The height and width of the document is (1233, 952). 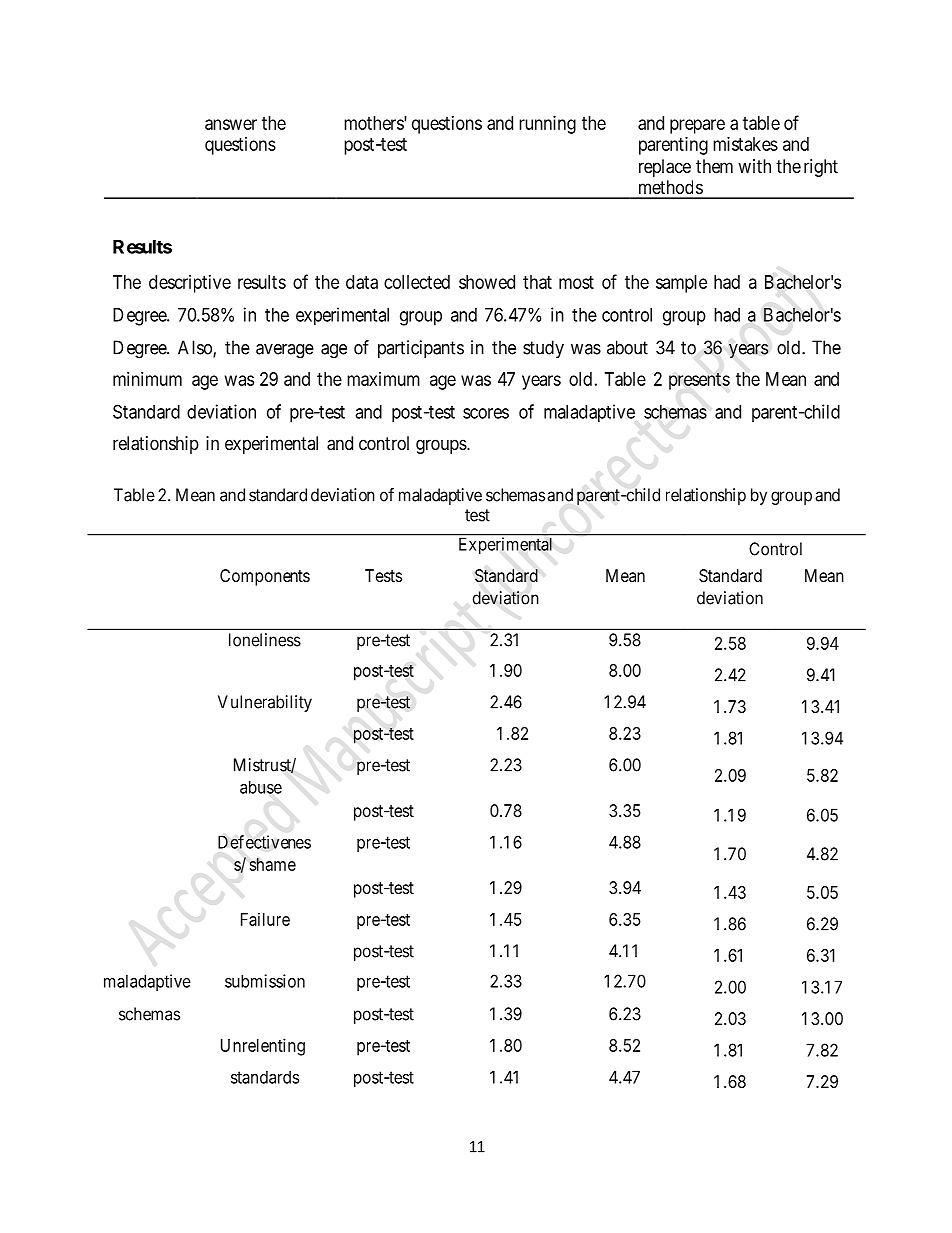 What do you see at coordinates (265, 981) in the document?
I see `submission` at bounding box center [265, 981].
